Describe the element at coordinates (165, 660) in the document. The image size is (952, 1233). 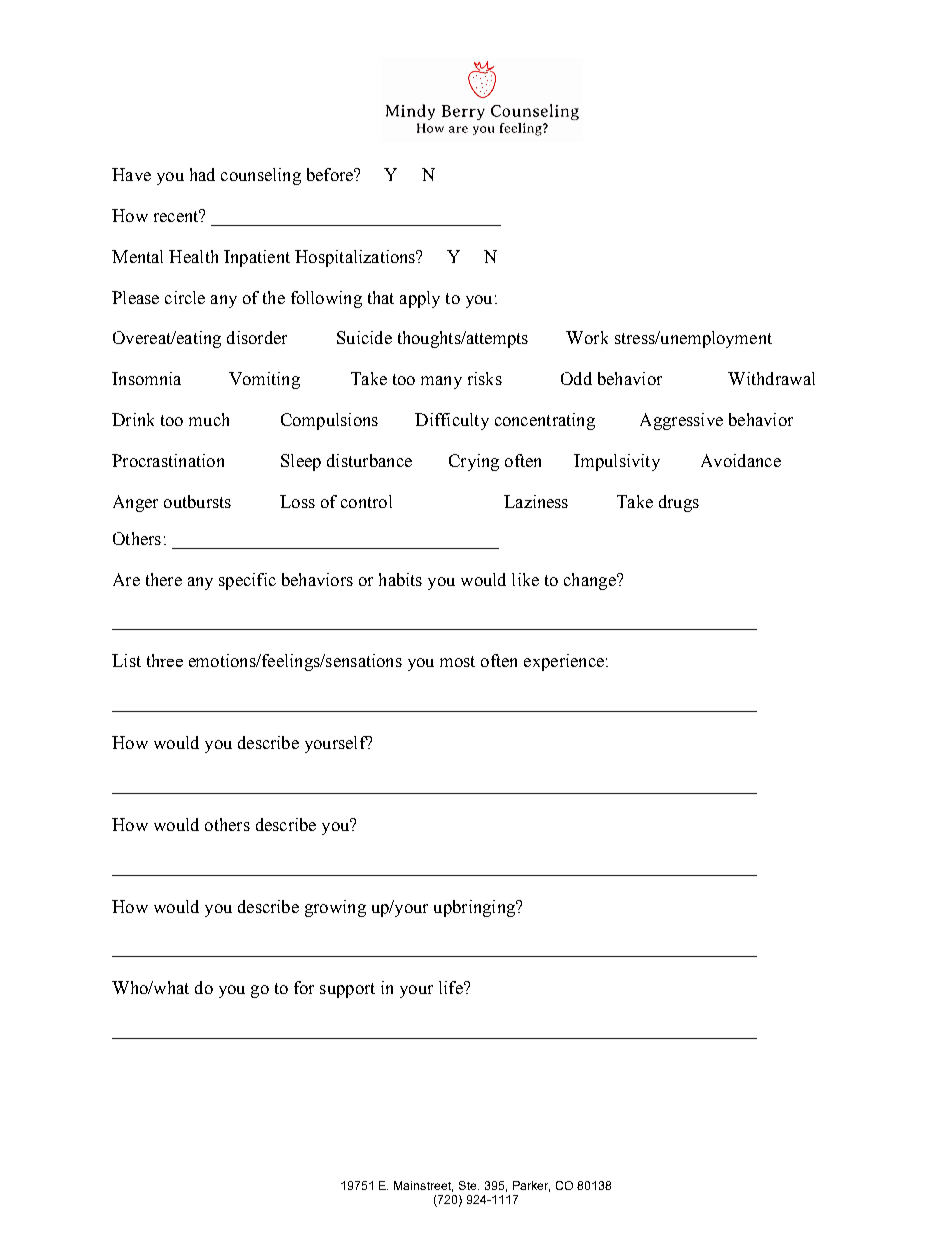
I see `three` at that location.
